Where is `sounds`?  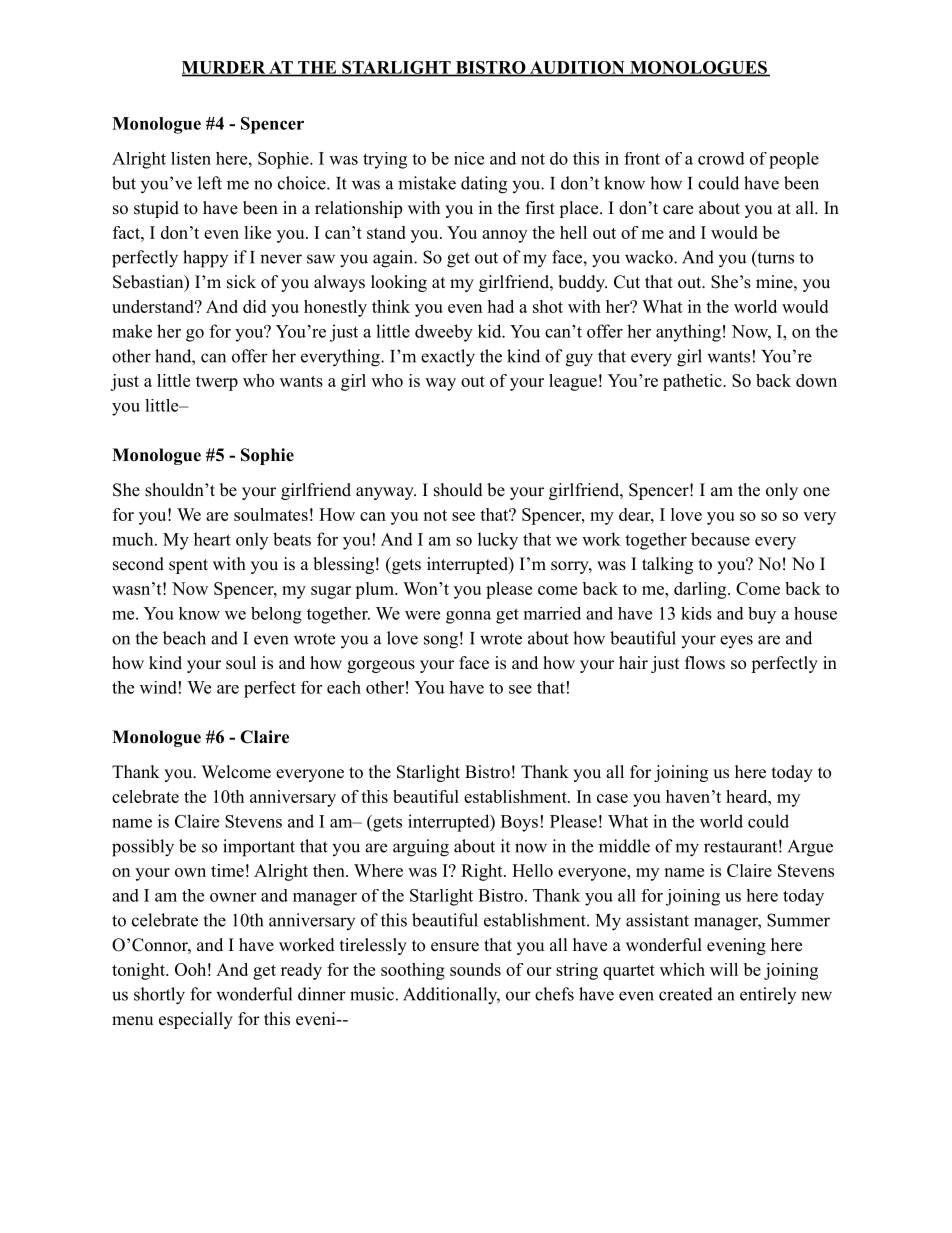 sounds is located at coordinates (475, 969).
